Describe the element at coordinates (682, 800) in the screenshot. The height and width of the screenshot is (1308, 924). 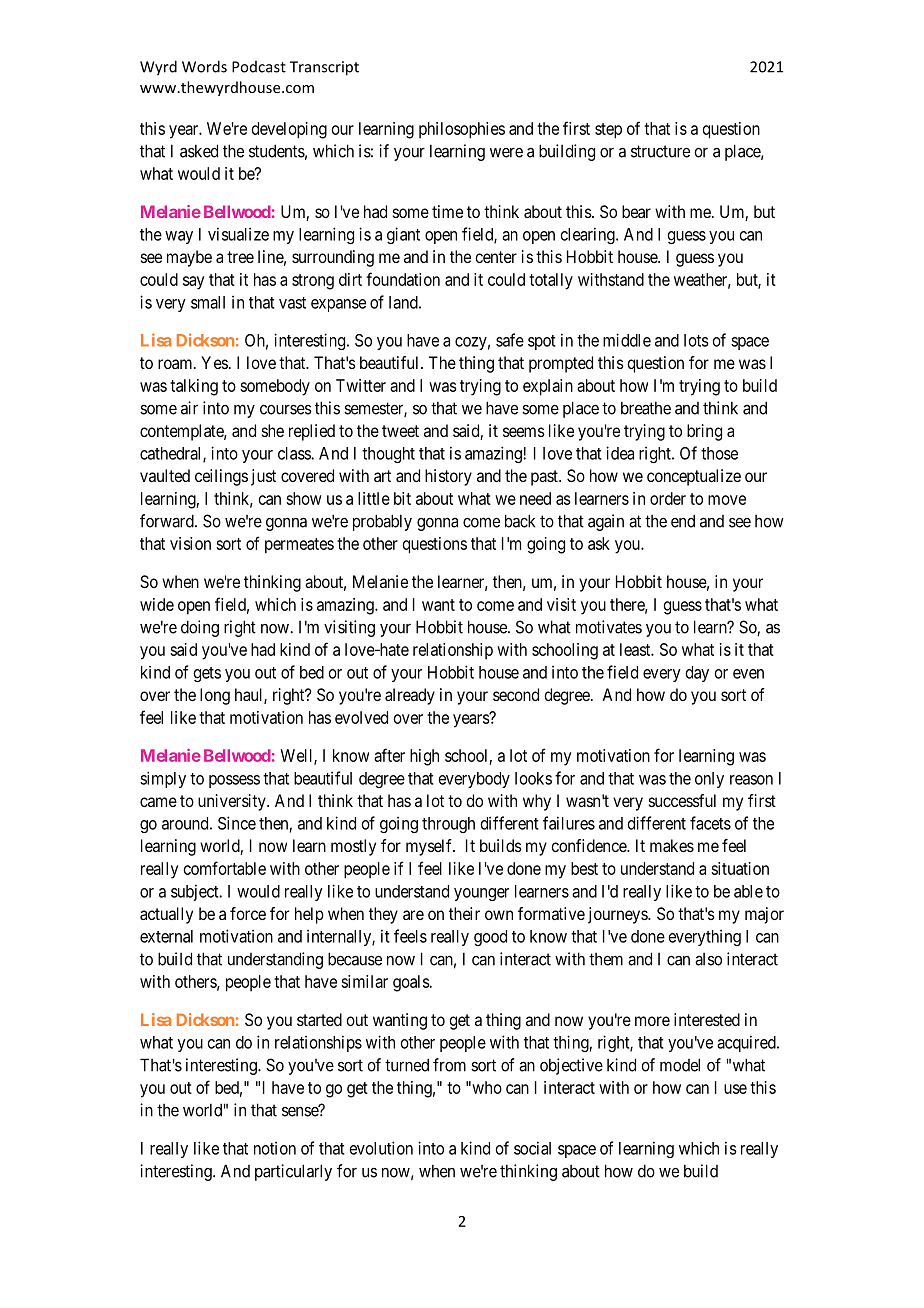
I see `successful` at that location.
